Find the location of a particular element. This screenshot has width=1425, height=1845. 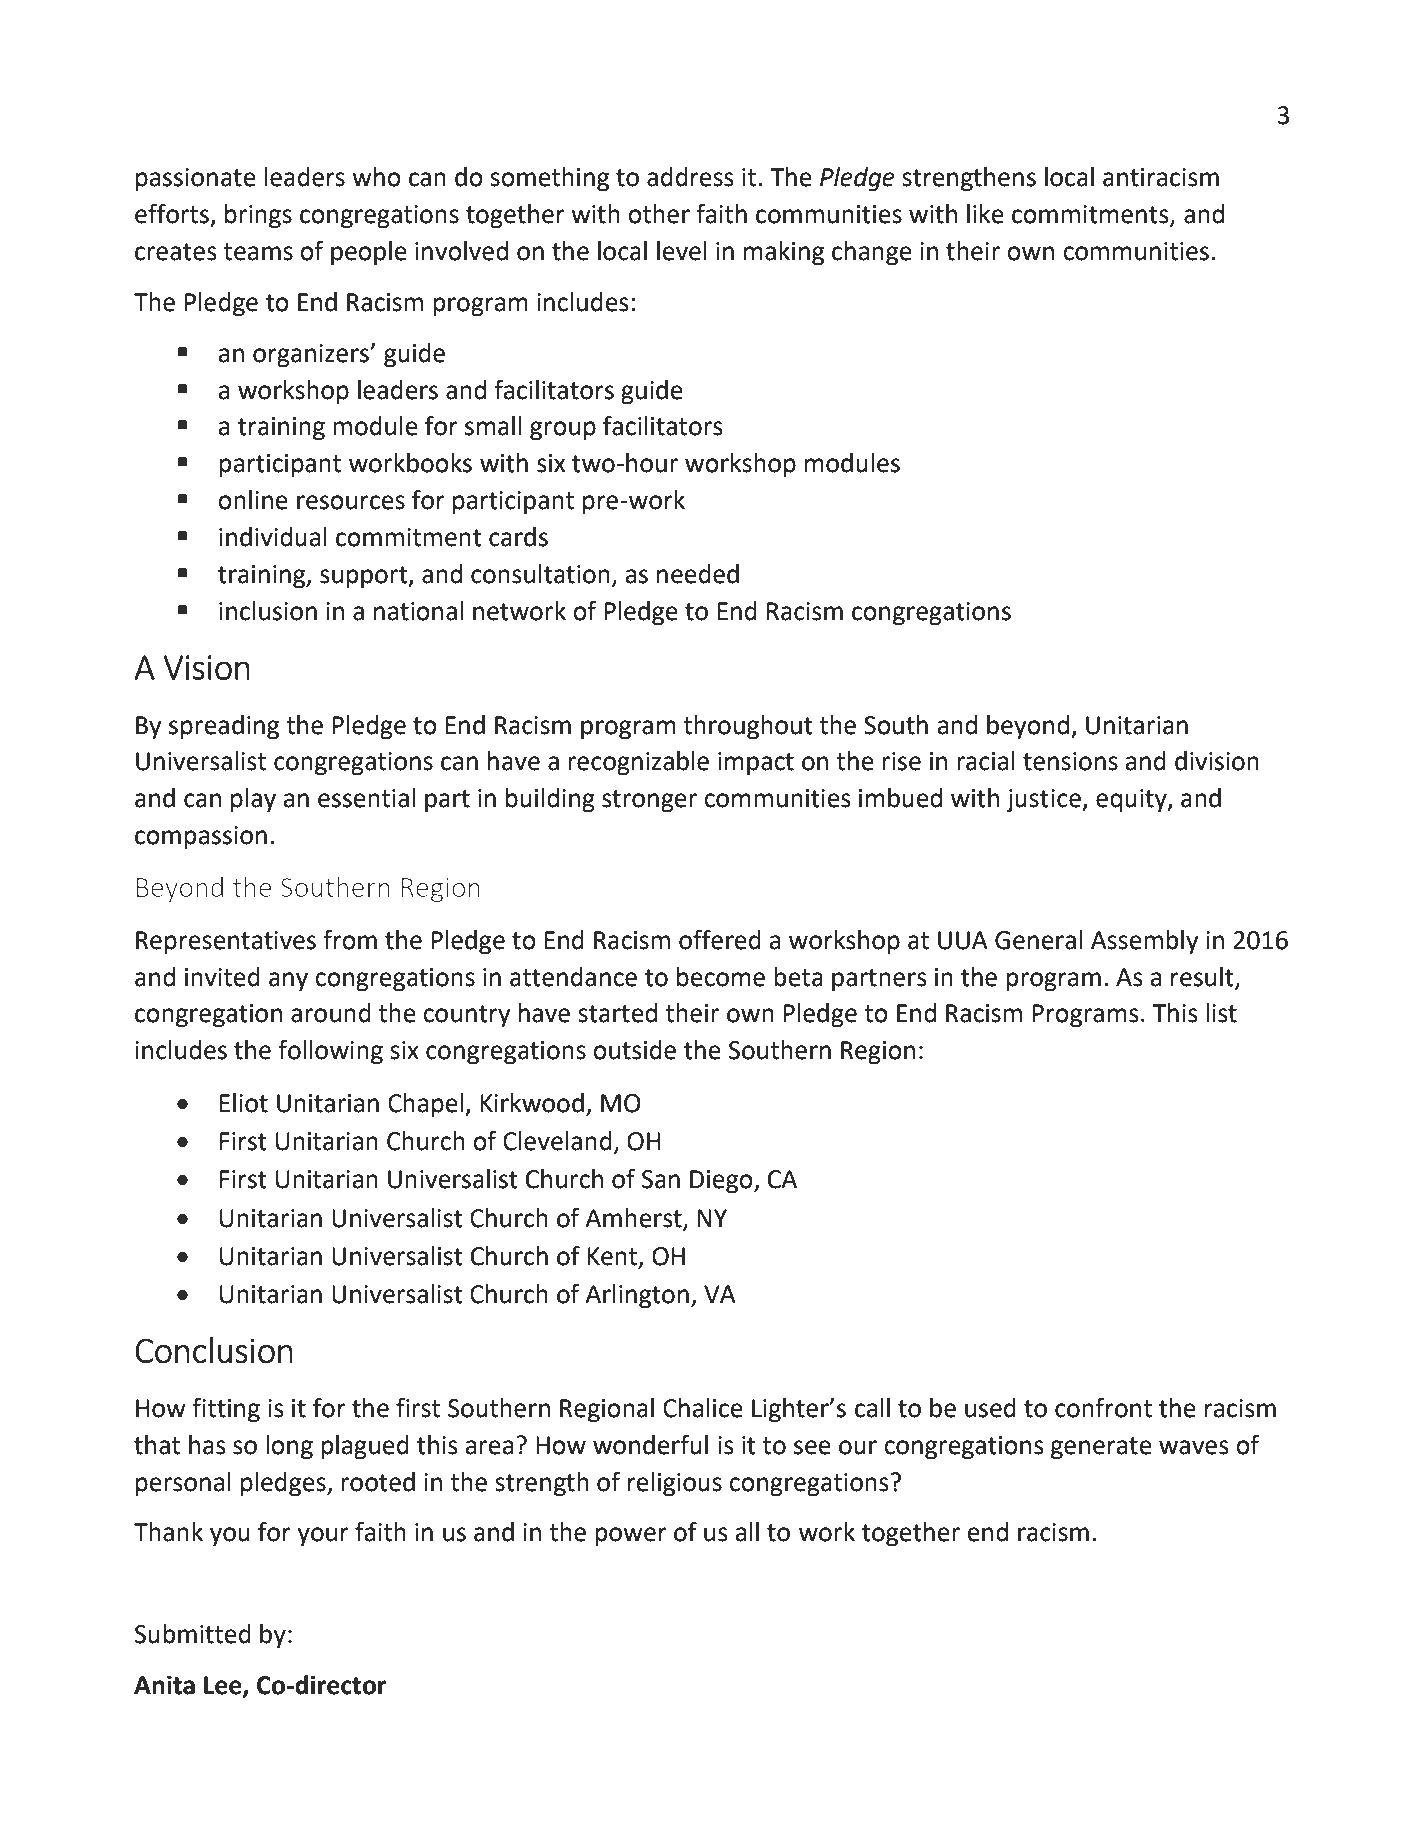

offered is located at coordinates (720, 939).
